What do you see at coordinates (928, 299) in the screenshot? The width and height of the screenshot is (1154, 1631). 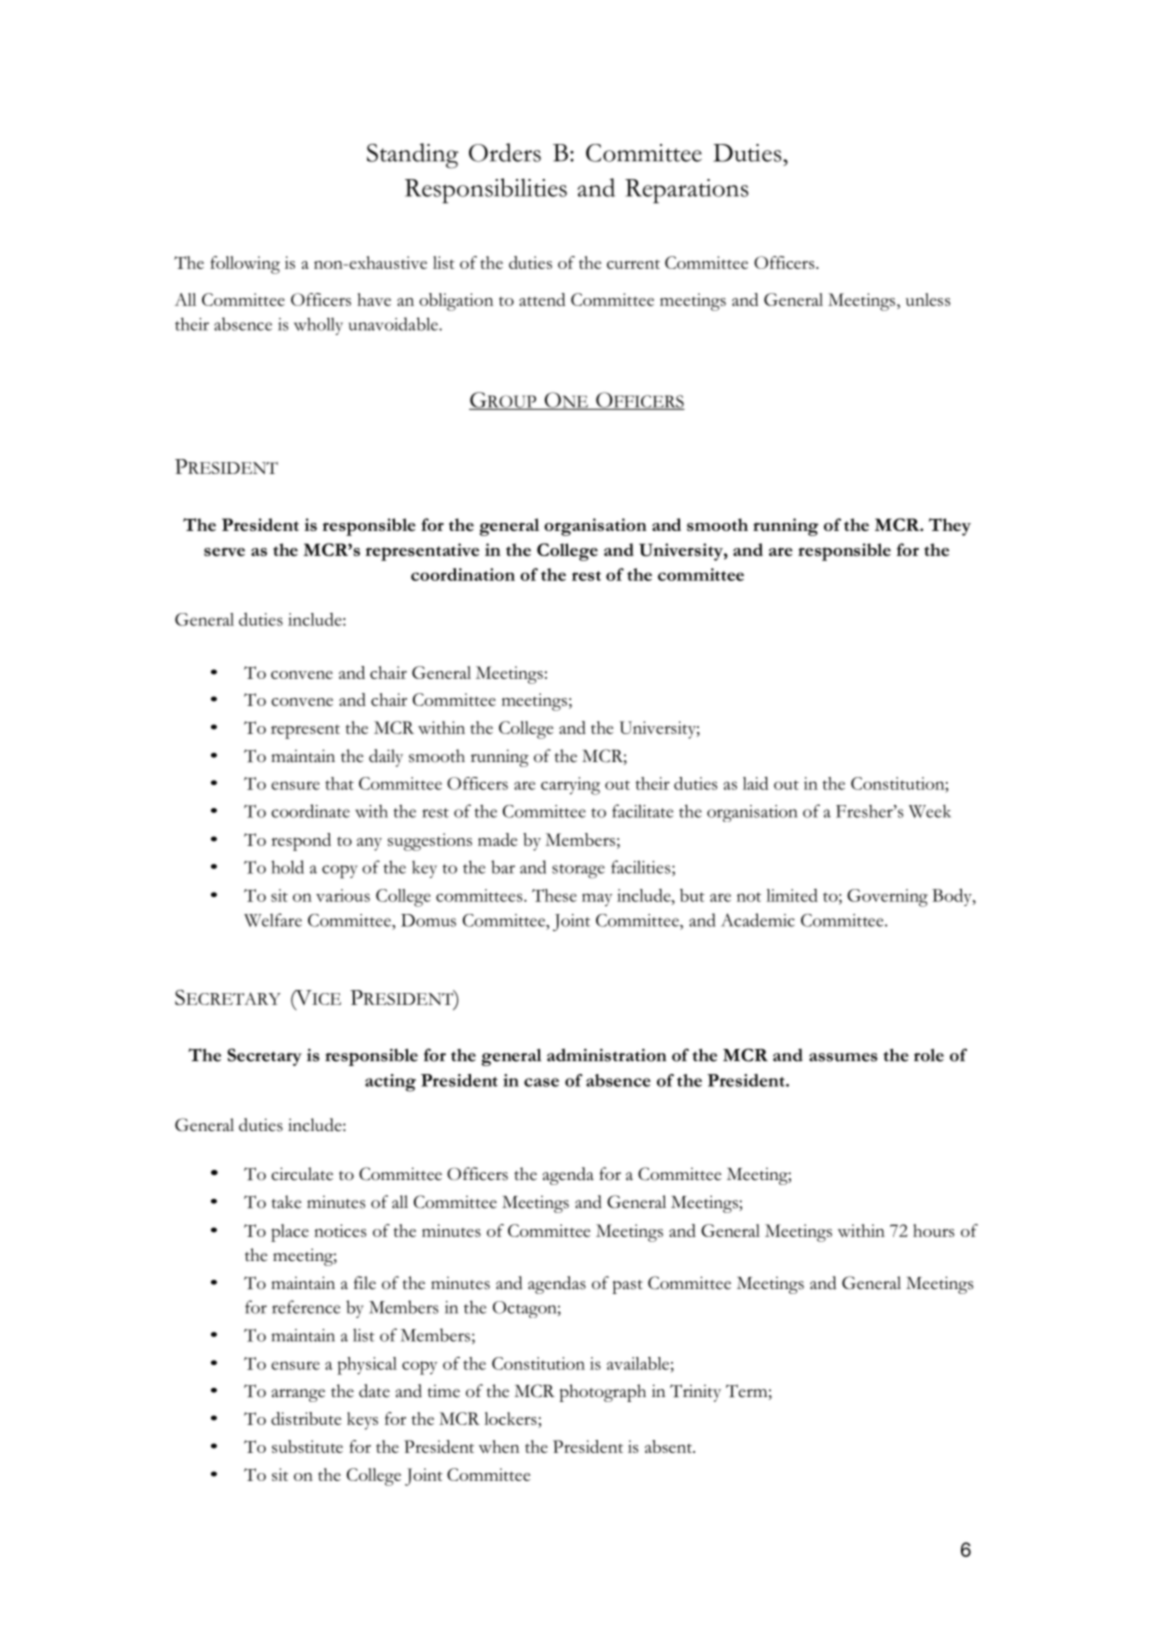 I see `unless` at bounding box center [928, 299].
